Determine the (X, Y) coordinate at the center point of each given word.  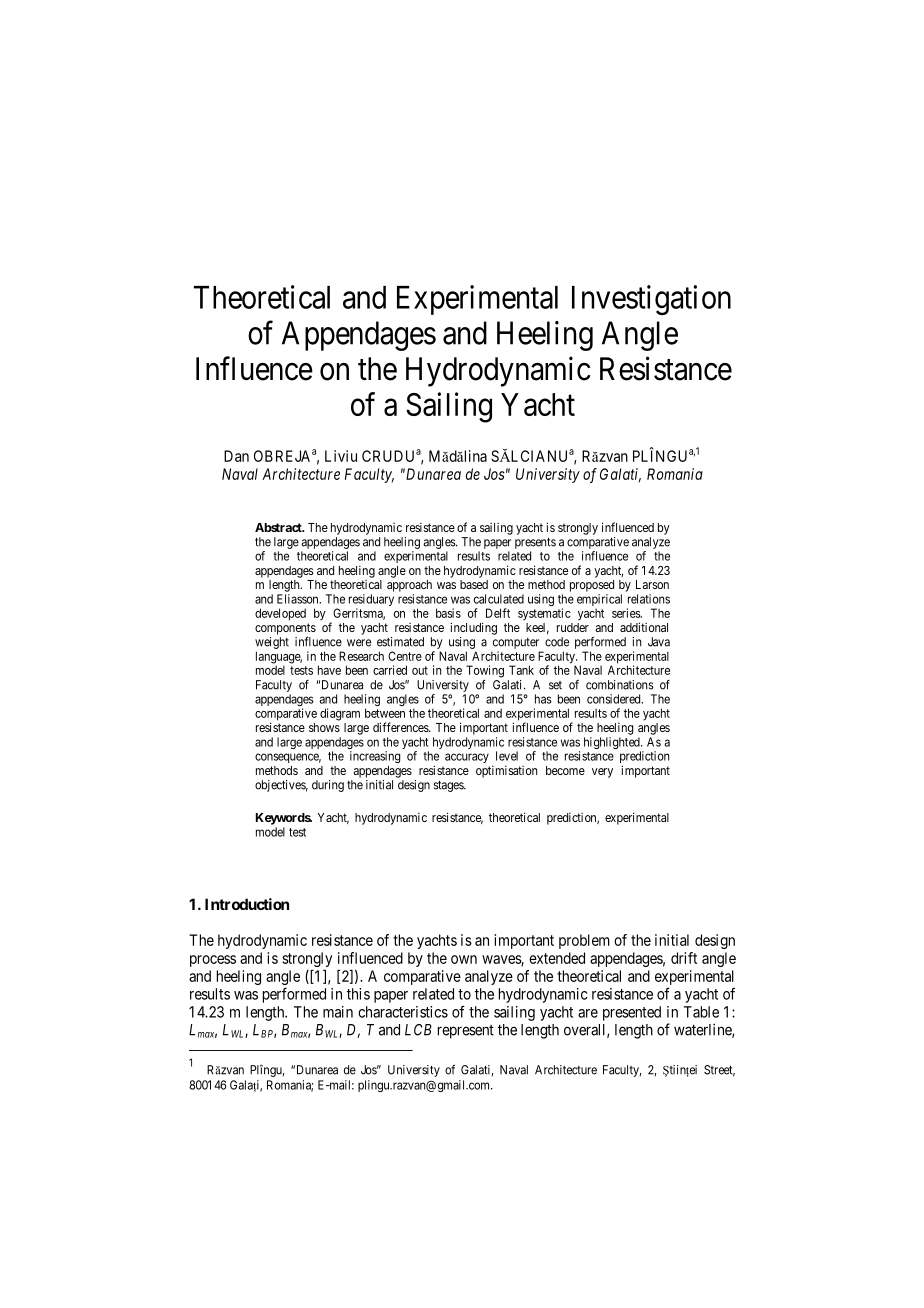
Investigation (651, 300)
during (328, 786)
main (338, 1012)
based (474, 584)
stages (449, 786)
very (602, 773)
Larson (652, 584)
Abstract (279, 527)
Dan (236, 456)
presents (535, 543)
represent (466, 1032)
